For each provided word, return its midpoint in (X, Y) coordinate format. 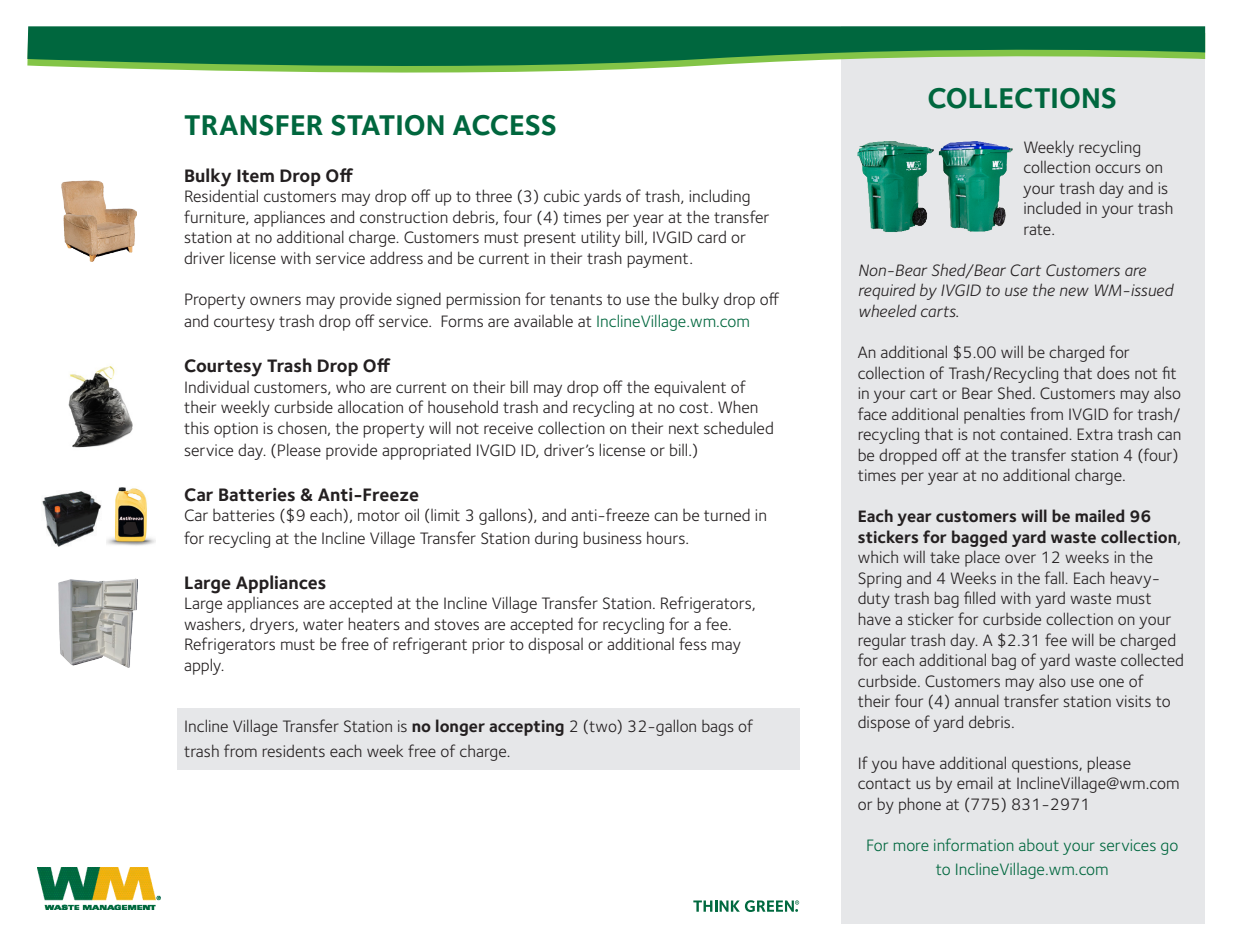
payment (657, 260)
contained (1035, 434)
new (1074, 291)
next (684, 428)
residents (294, 751)
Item (255, 176)
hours (667, 537)
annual (977, 700)
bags (718, 728)
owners (275, 300)
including (719, 197)
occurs (1118, 168)
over (1020, 558)
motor (379, 515)
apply (204, 666)
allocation (370, 406)
